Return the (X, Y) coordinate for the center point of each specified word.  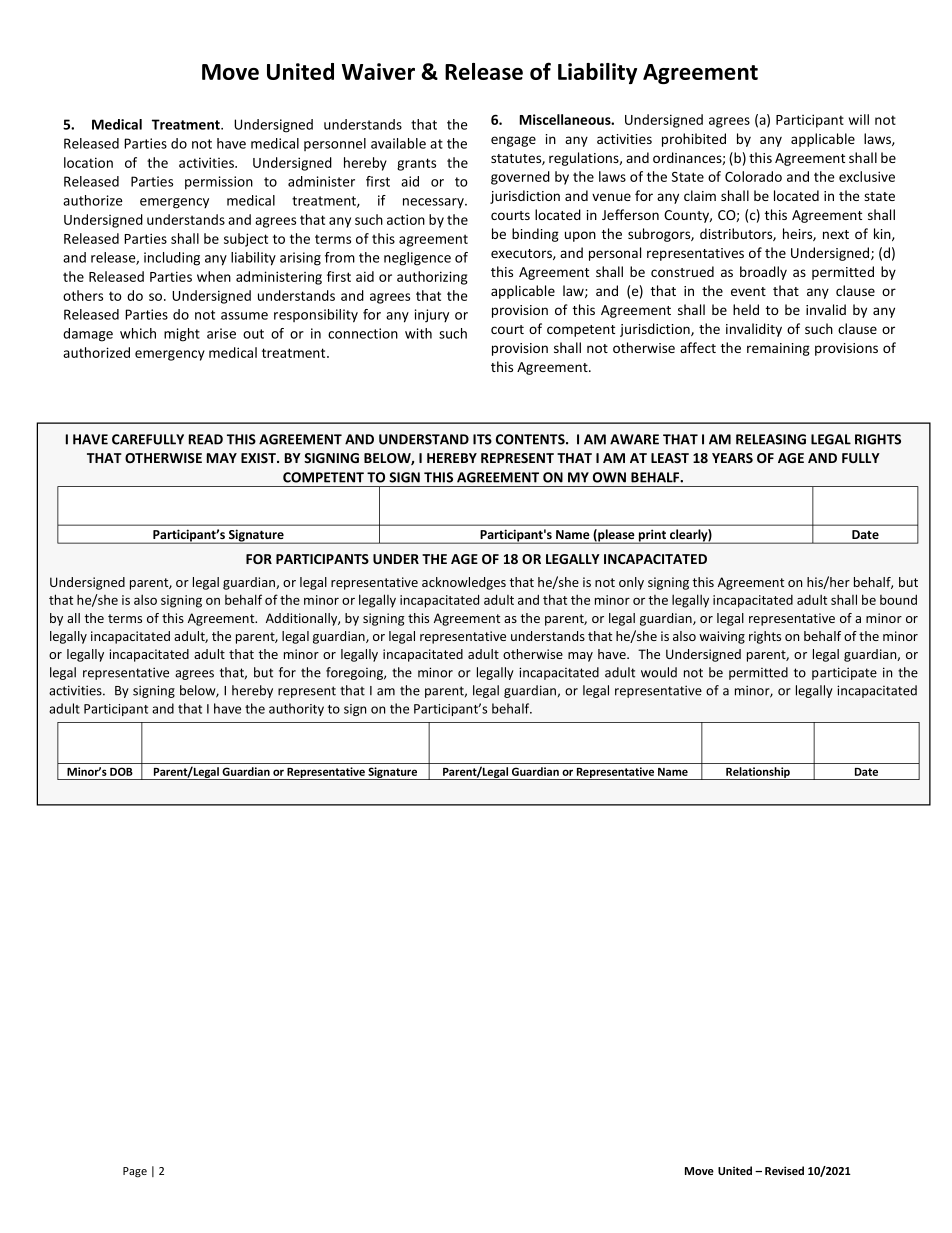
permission (219, 183)
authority (296, 709)
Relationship (758, 773)
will (859, 119)
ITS (482, 439)
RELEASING (771, 439)
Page (135, 1172)
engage (513, 141)
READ (206, 439)
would (659, 672)
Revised (784, 1170)
